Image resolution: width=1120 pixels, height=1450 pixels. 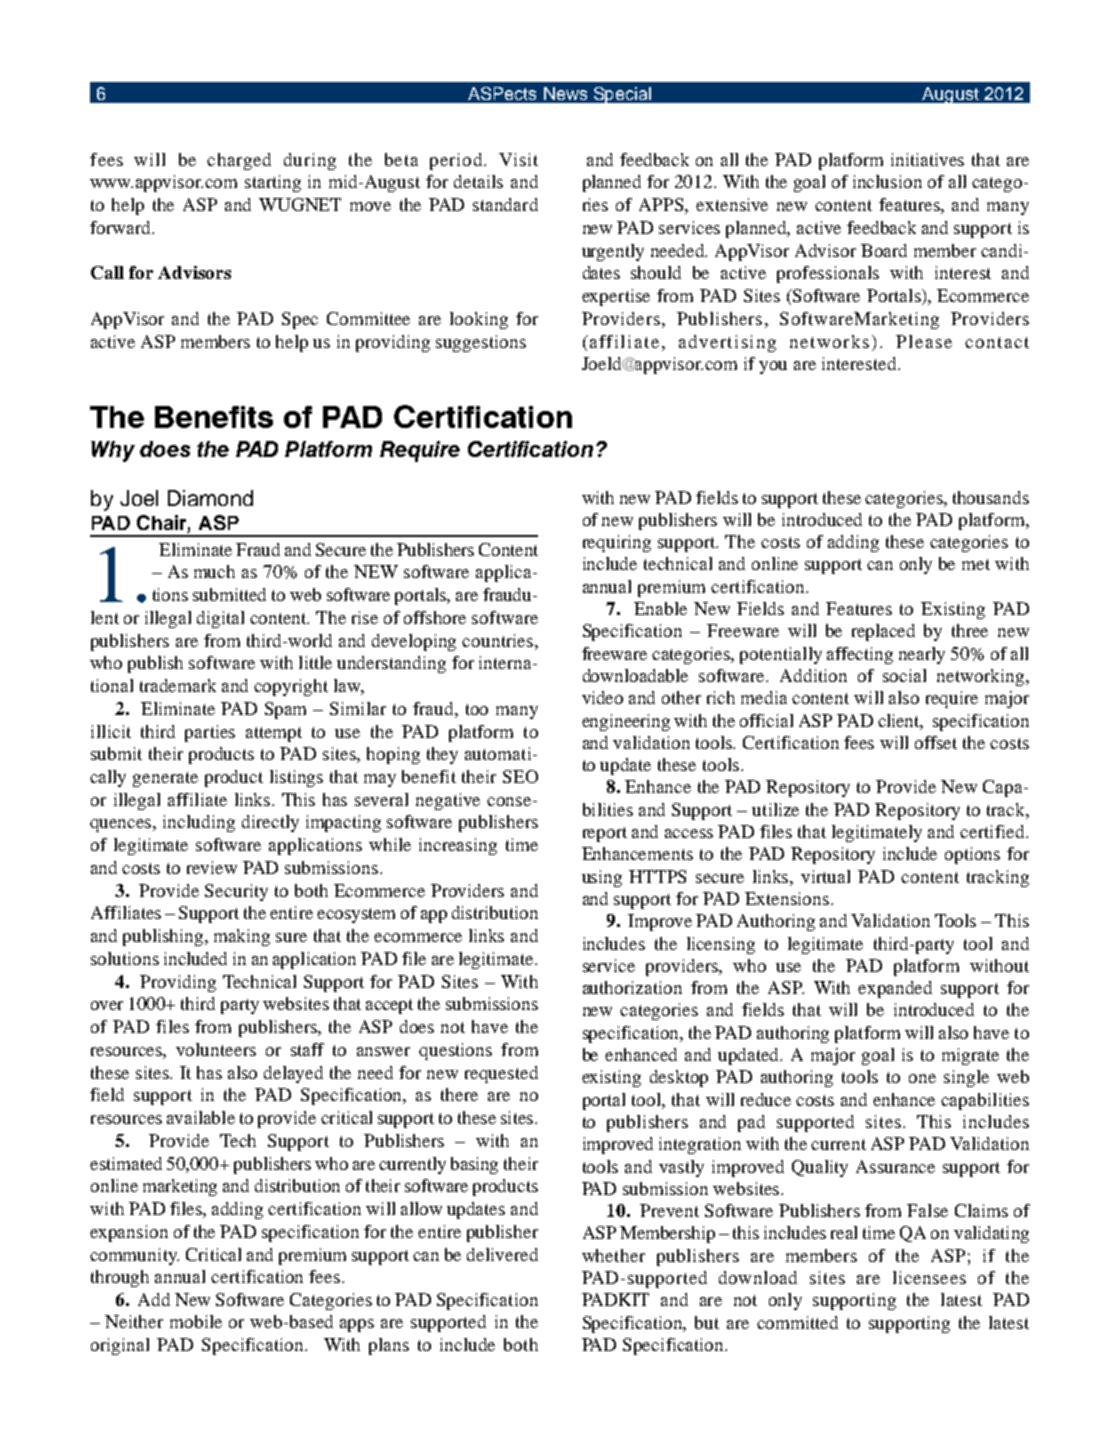 What do you see at coordinates (518, 159) in the screenshot?
I see `Visit` at bounding box center [518, 159].
